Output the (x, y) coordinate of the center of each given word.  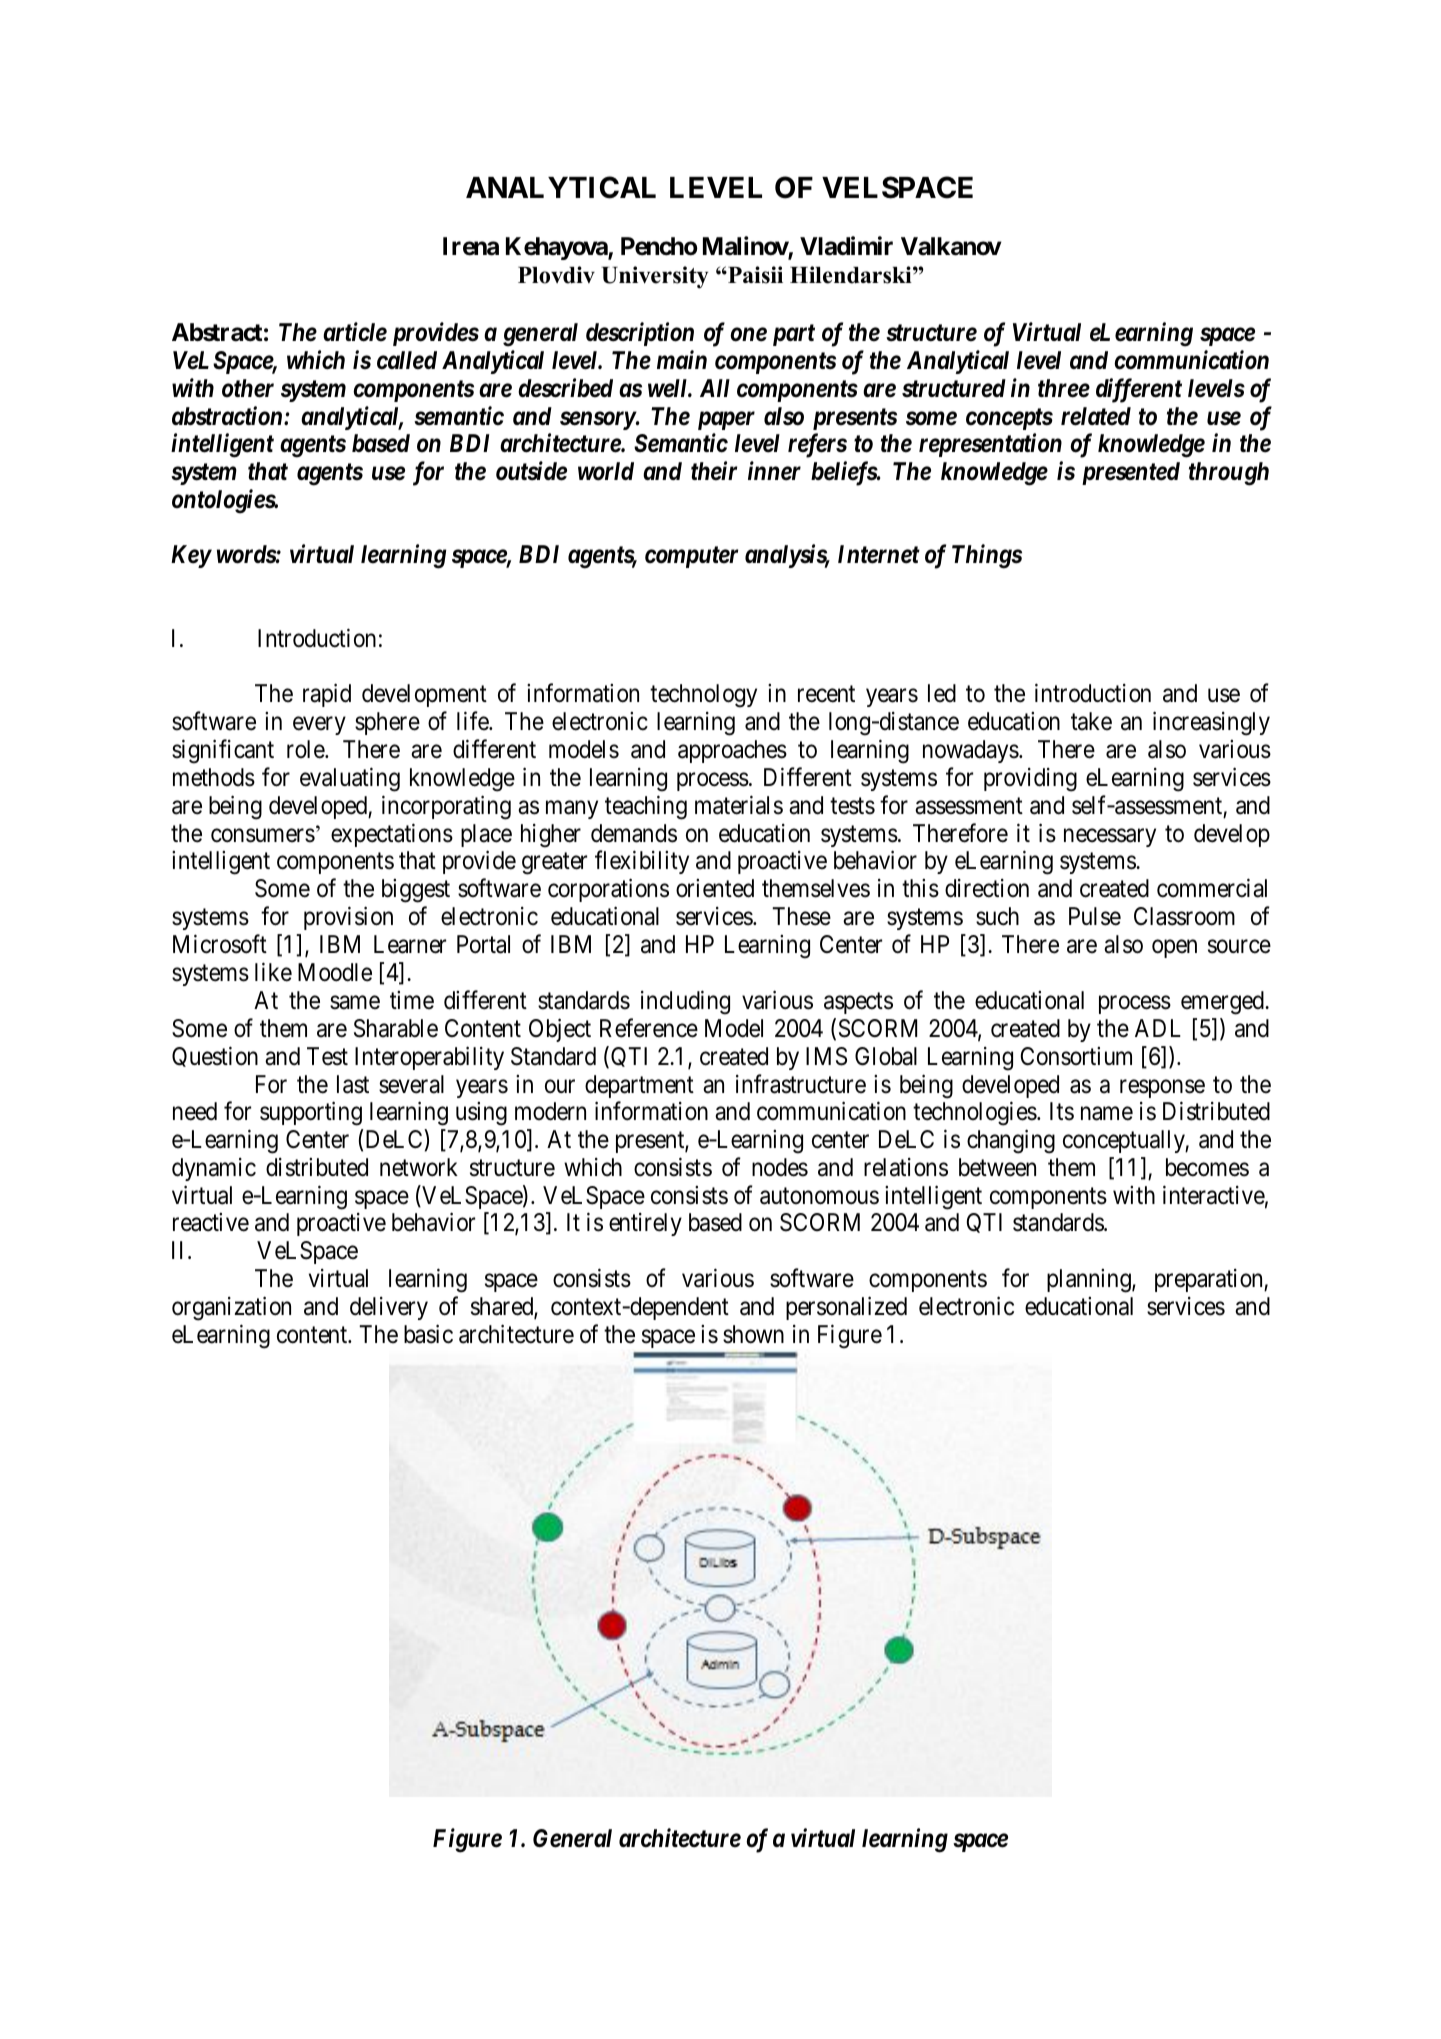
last (353, 1084)
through (1229, 474)
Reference (649, 1028)
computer (691, 557)
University (654, 277)
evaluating (350, 780)
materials (739, 805)
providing (1030, 780)
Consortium (1076, 1056)
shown (753, 1334)
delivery (389, 1308)
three (1064, 388)
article (355, 332)
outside (531, 471)
